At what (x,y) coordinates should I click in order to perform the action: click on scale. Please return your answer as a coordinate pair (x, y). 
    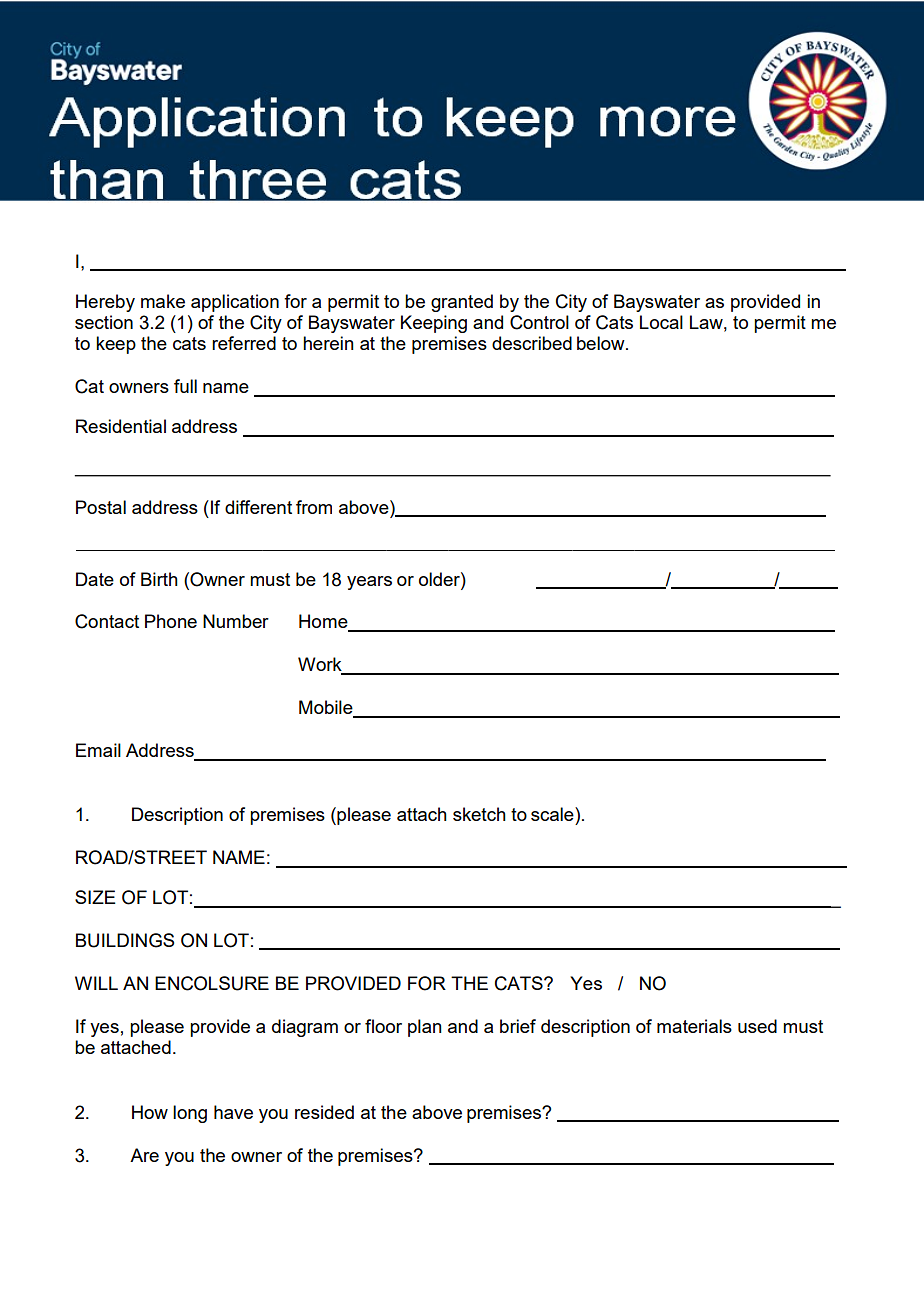
    Looking at the image, I should click on (553, 814).
